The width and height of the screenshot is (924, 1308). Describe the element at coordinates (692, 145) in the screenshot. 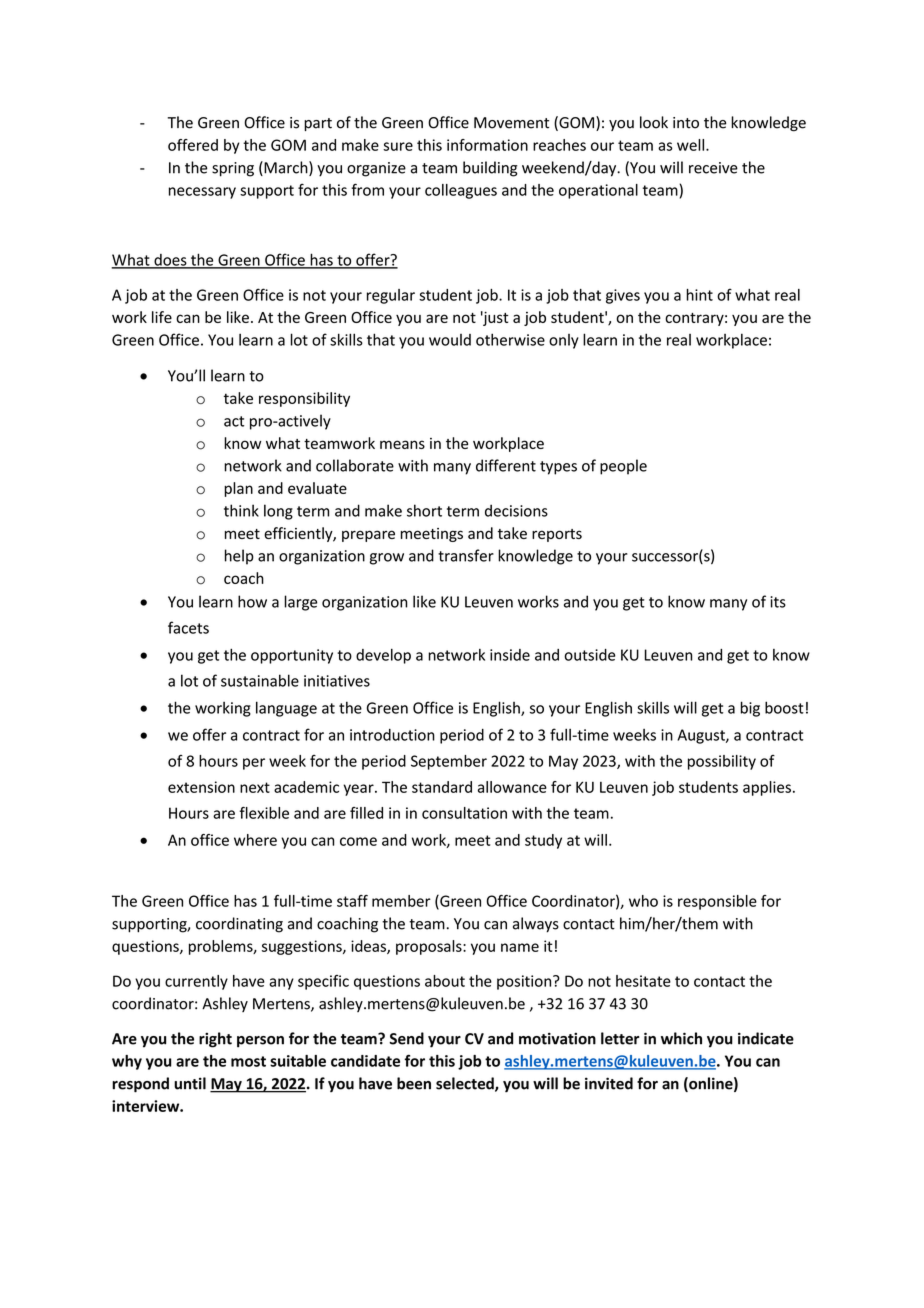

I see `well` at that location.
